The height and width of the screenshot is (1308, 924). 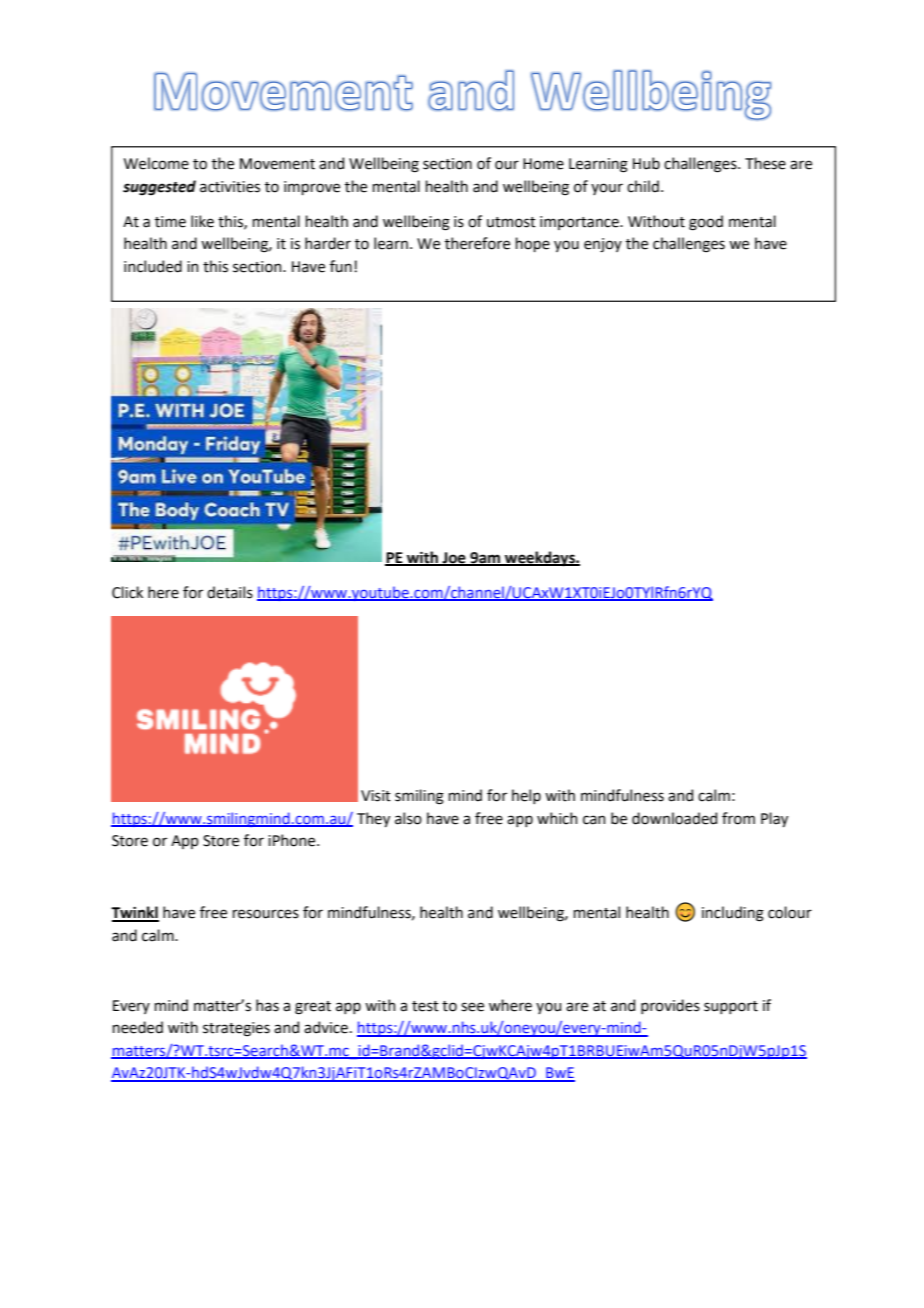 I want to click on details, so click(x=230, y=592).
